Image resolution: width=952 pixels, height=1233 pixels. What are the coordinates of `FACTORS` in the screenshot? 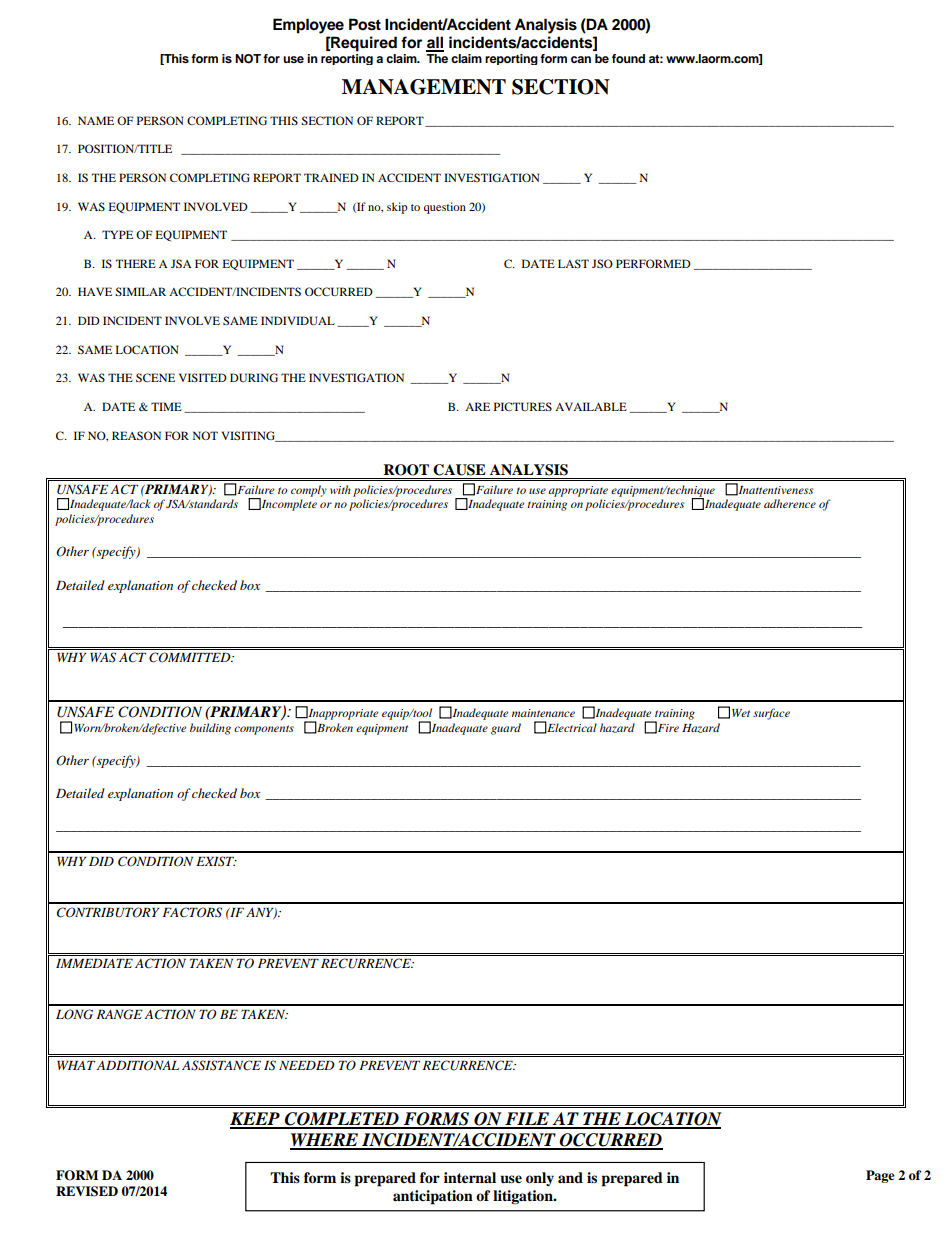 It's located at (192, 912).
